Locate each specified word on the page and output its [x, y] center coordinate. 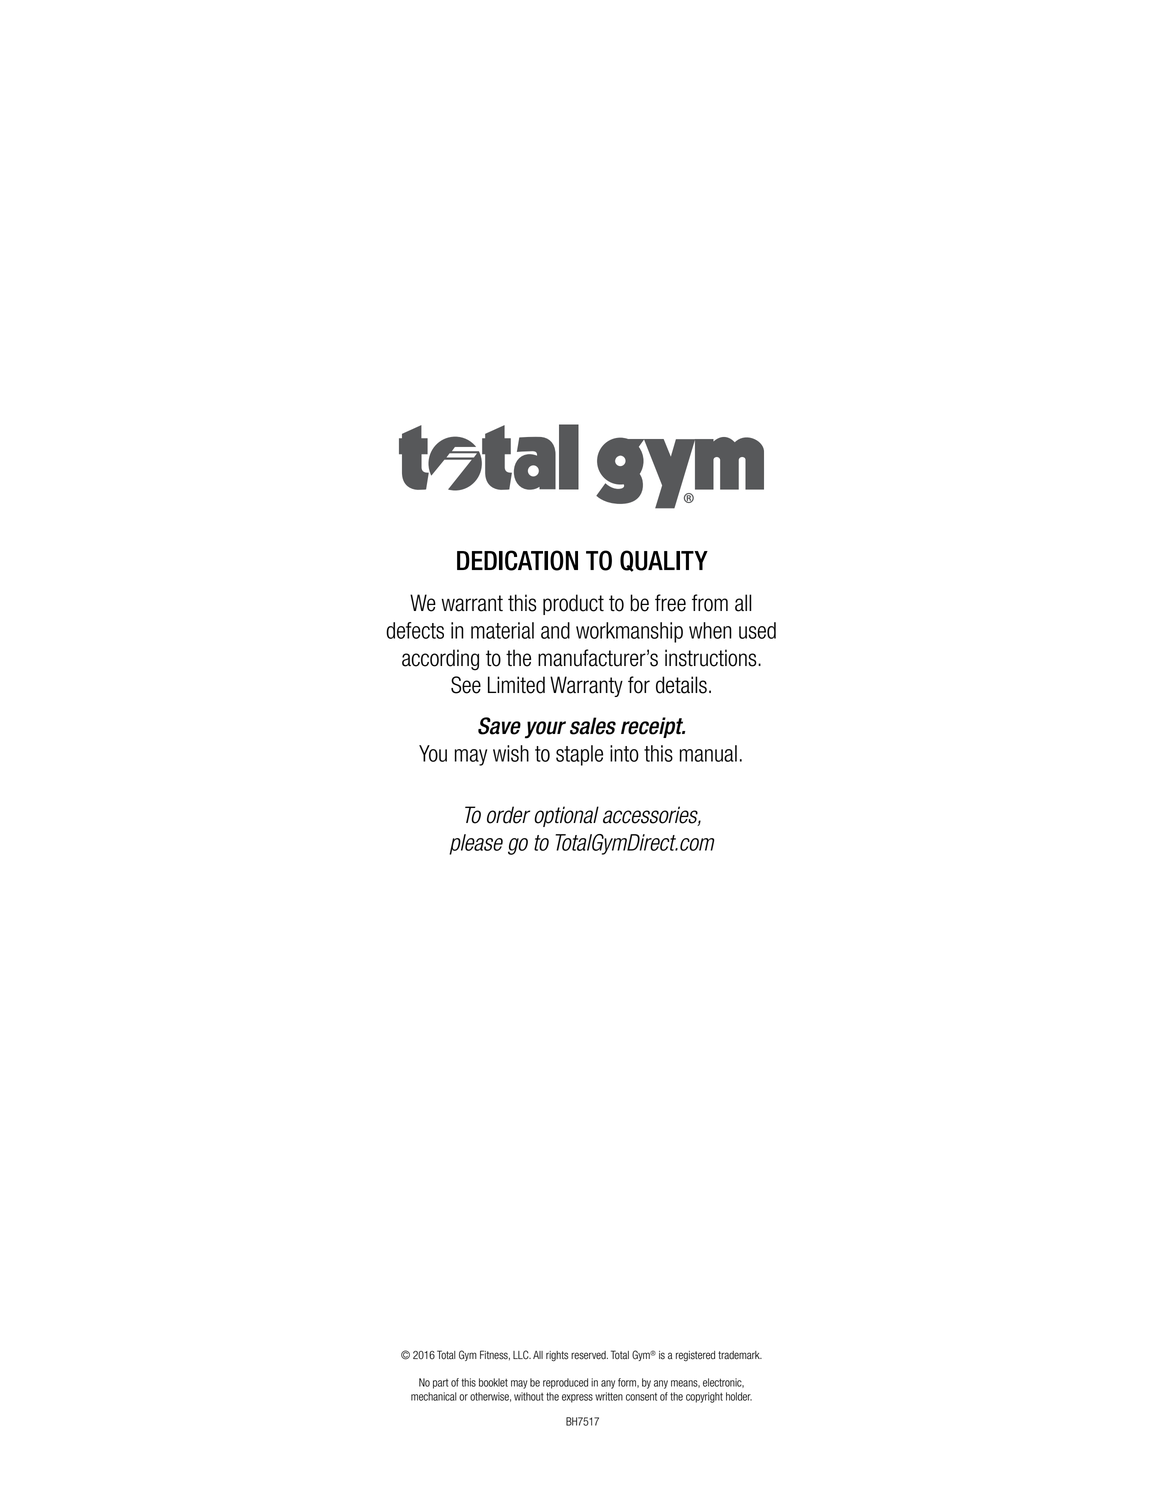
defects [415, 630]
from [710, 603]
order [508, 815]
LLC [522, 1355]
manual [708, 753]
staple [579, 755]
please [476, 844]
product [573, 604]
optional [566, 816]
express [577, 1398]
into [624, 753]
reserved [589, 1355]
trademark [740, 1355]
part [440, 1384]
